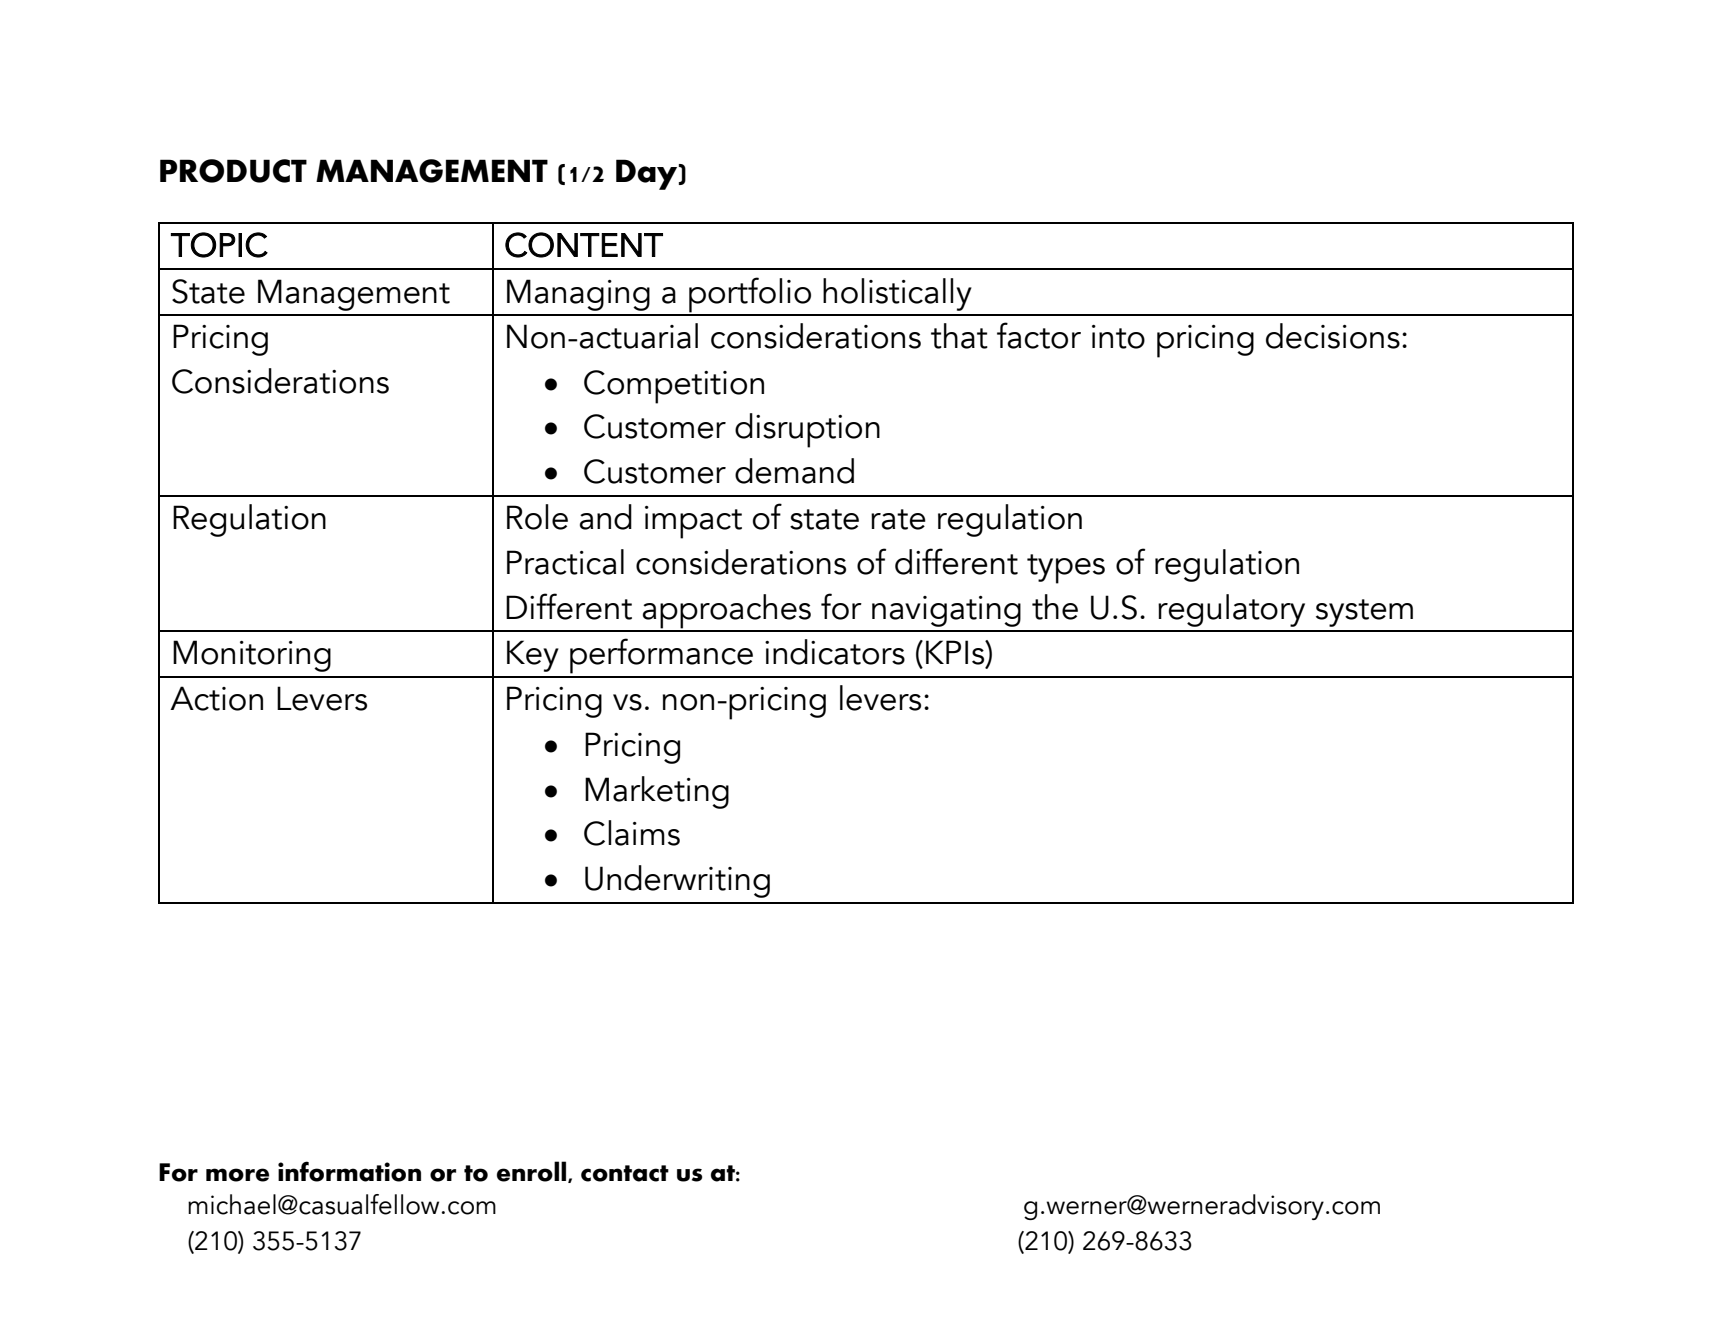 This document has height=1337, width=1730. I want to click on PRODUCT, so click(233, 171).
